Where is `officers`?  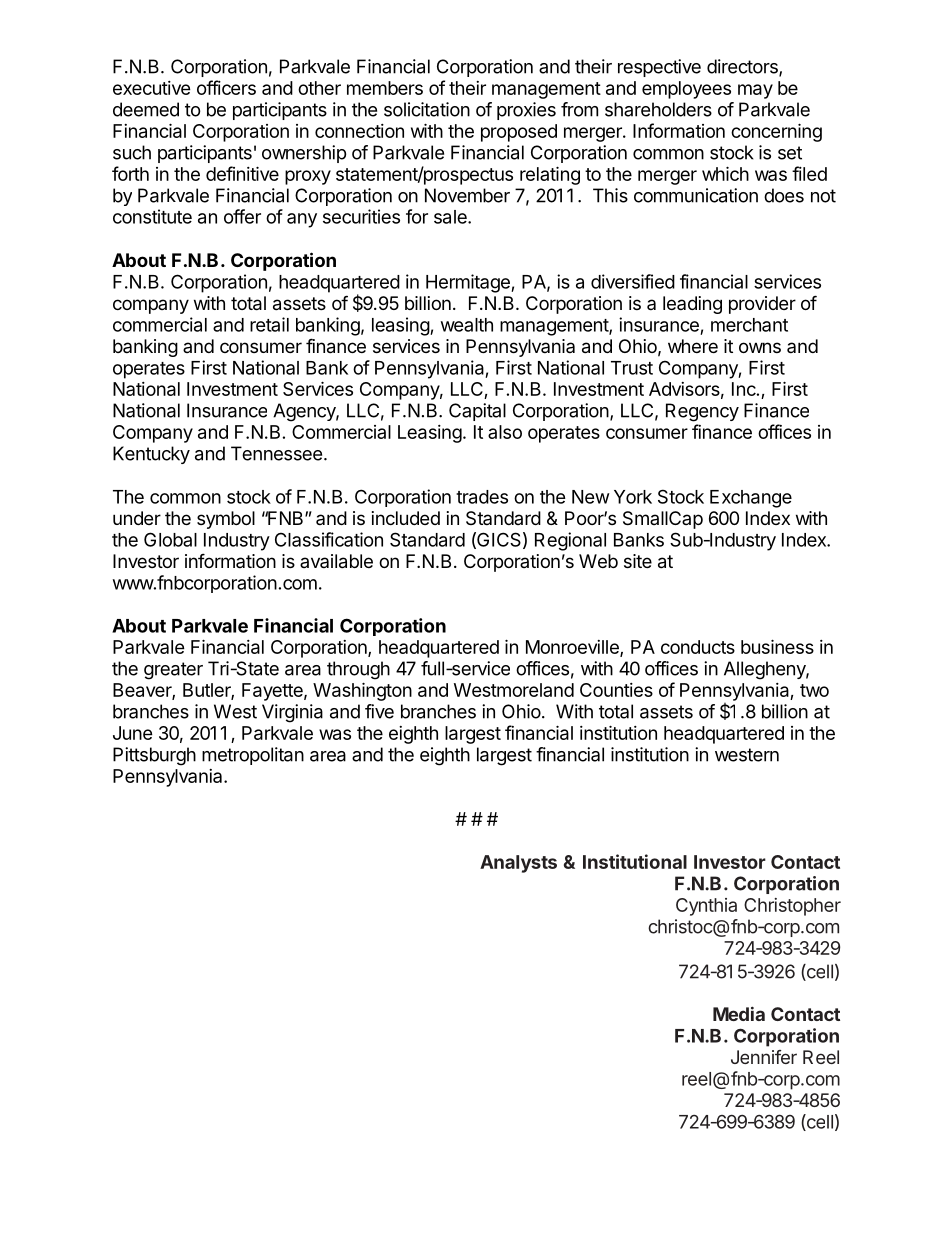 officers is located at coordinates (226, 87).
